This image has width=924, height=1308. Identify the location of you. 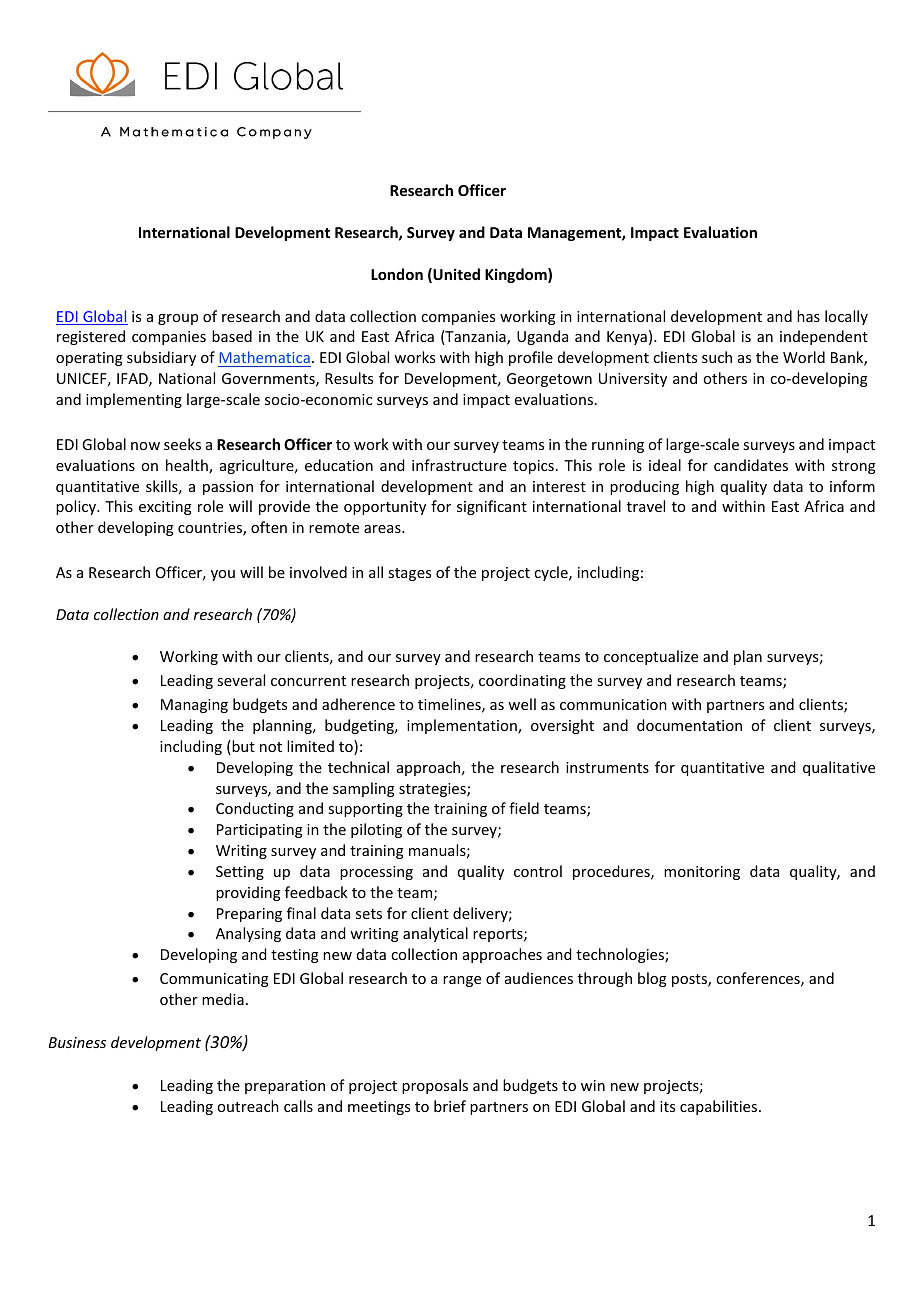
(223, 575).
